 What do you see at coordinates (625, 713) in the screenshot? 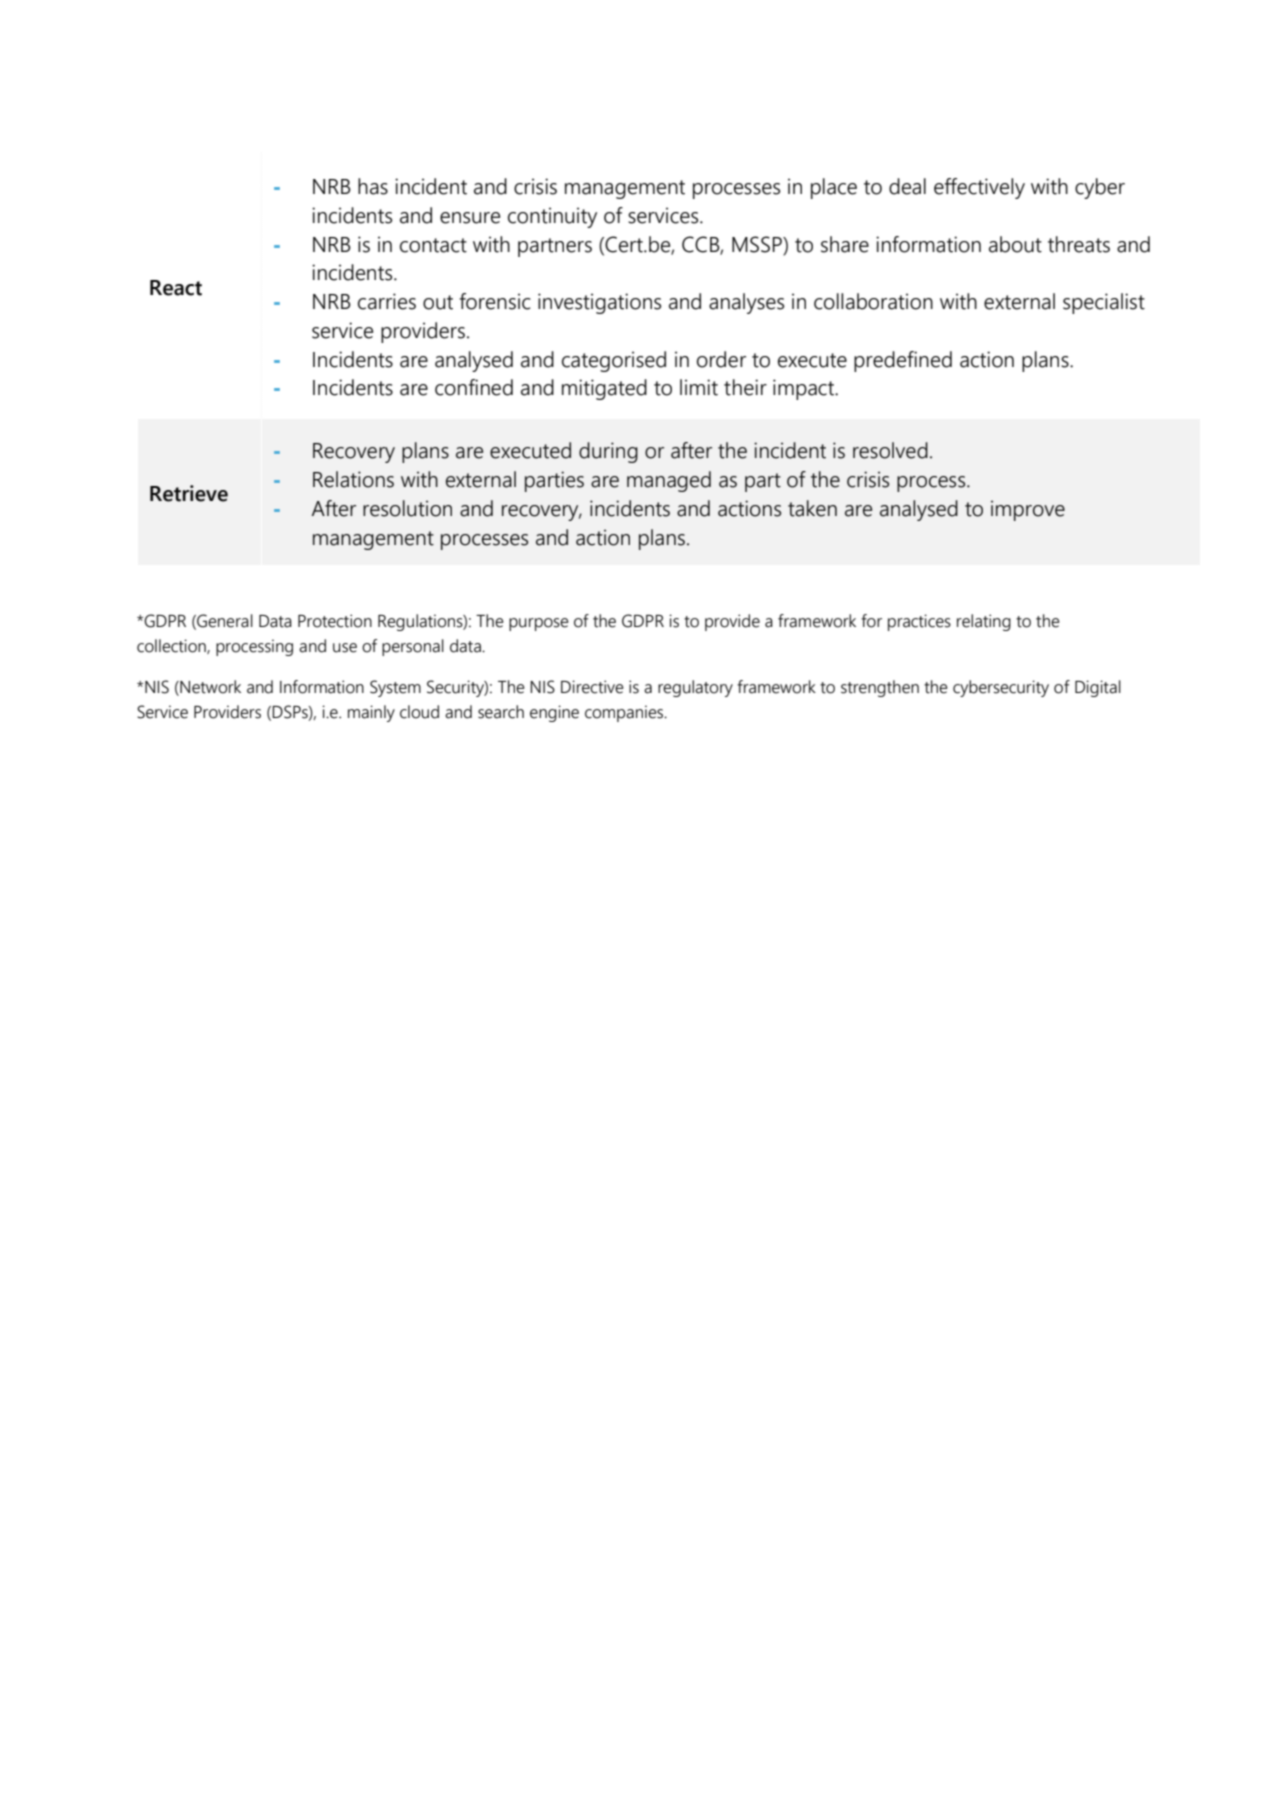
I see `companies` at bounding box center [625, 713].
